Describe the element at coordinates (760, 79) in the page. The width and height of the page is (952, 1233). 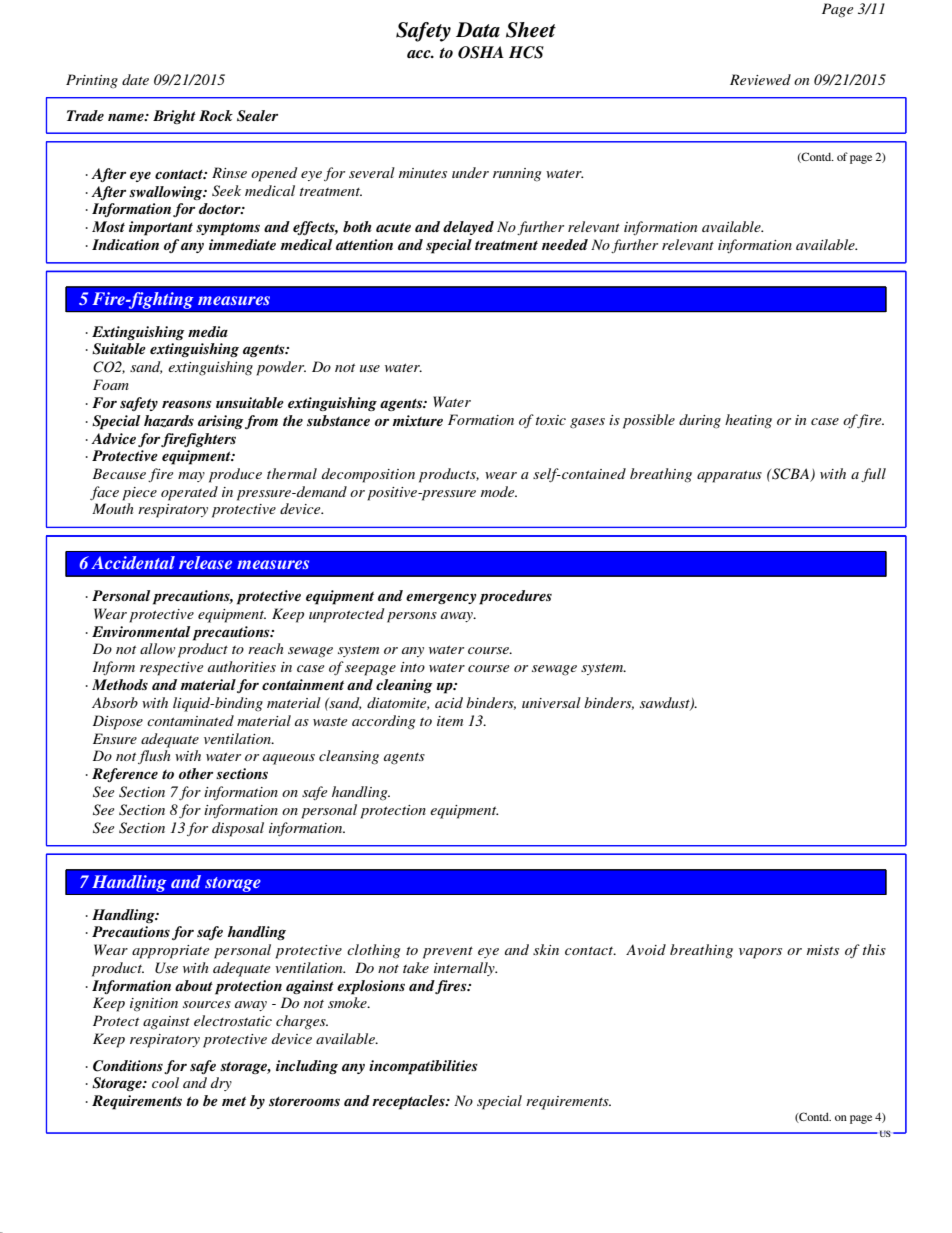
I see `Reviewed` at that location.
